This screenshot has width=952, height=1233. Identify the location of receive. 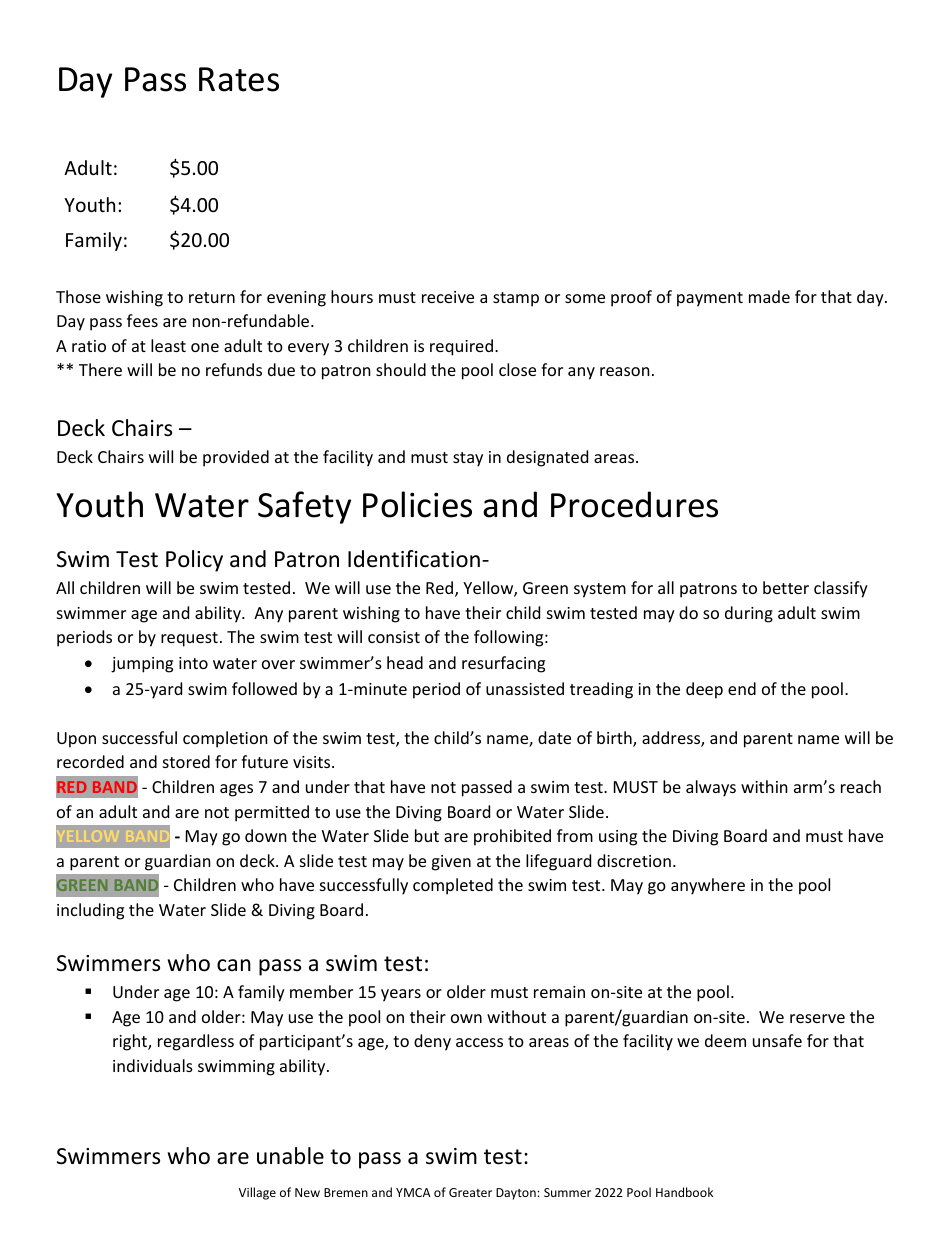
(448, 297).
